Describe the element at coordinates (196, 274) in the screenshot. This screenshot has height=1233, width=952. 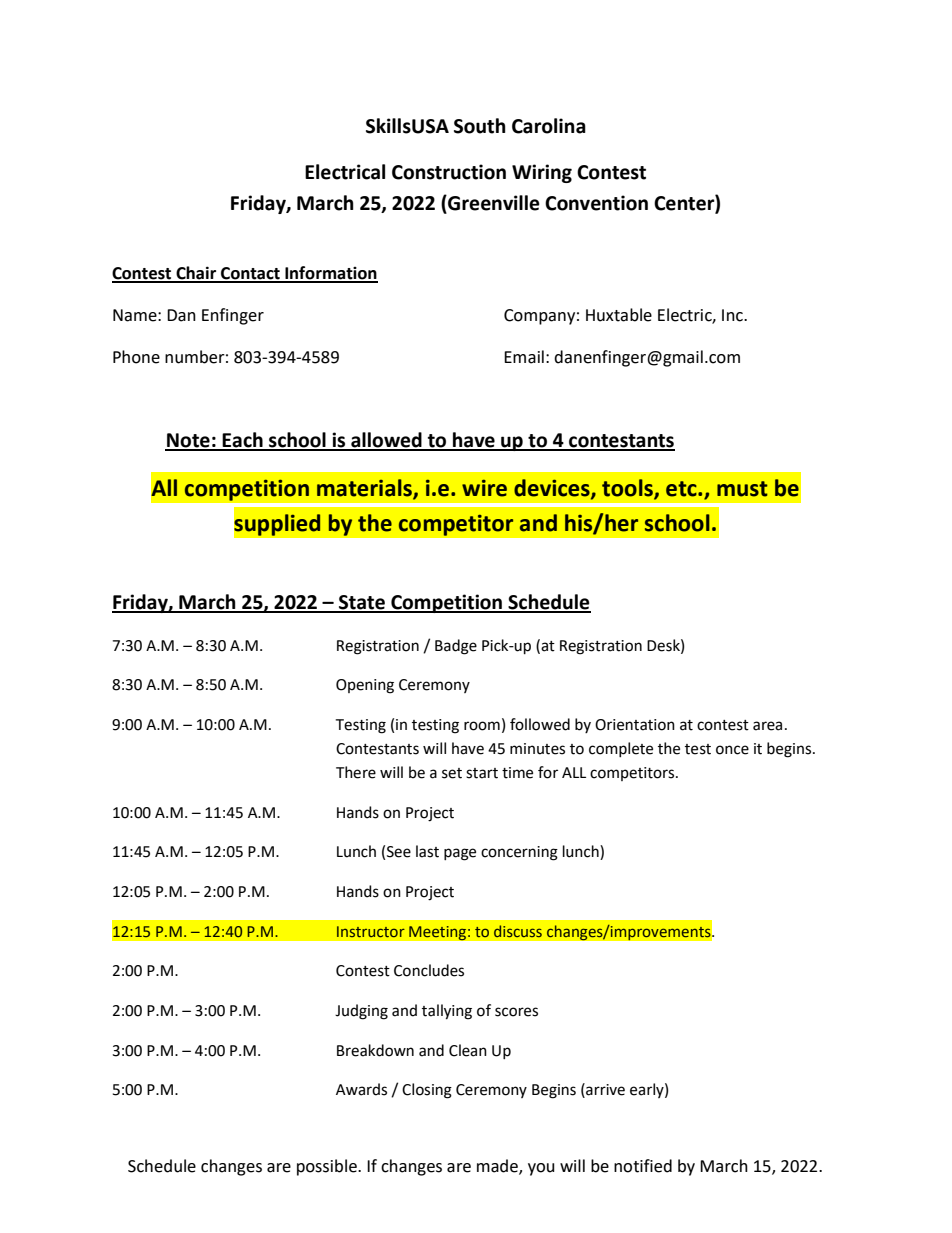
I see `Chair` at that location.
